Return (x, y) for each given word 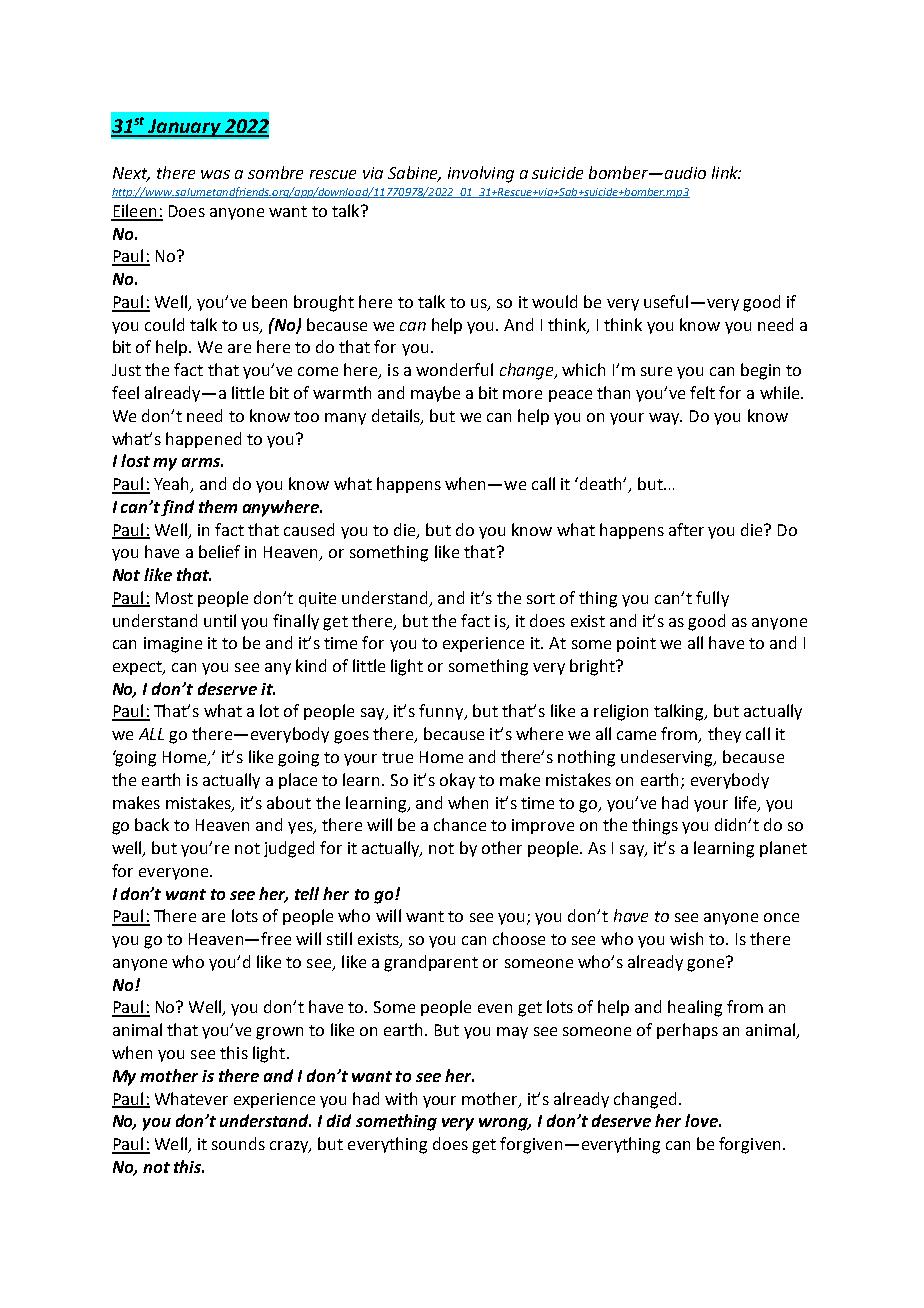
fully (712, 599)
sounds (238, 1143)
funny (442, 712)
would (554, 301)
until (220, 620)
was (215, 174)
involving (481, 174)
